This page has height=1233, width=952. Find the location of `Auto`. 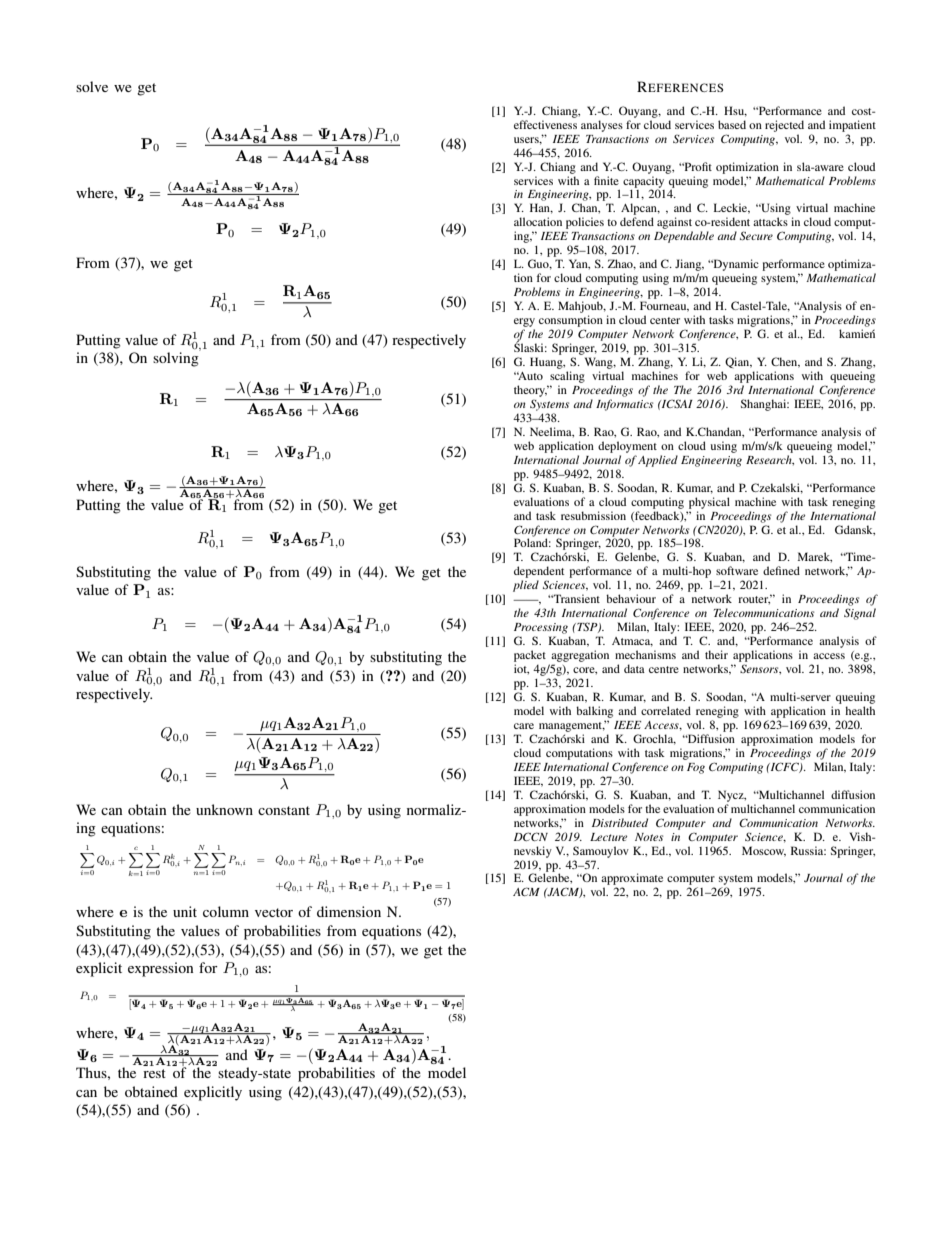

Auto is located at coordinates (530, 376).
